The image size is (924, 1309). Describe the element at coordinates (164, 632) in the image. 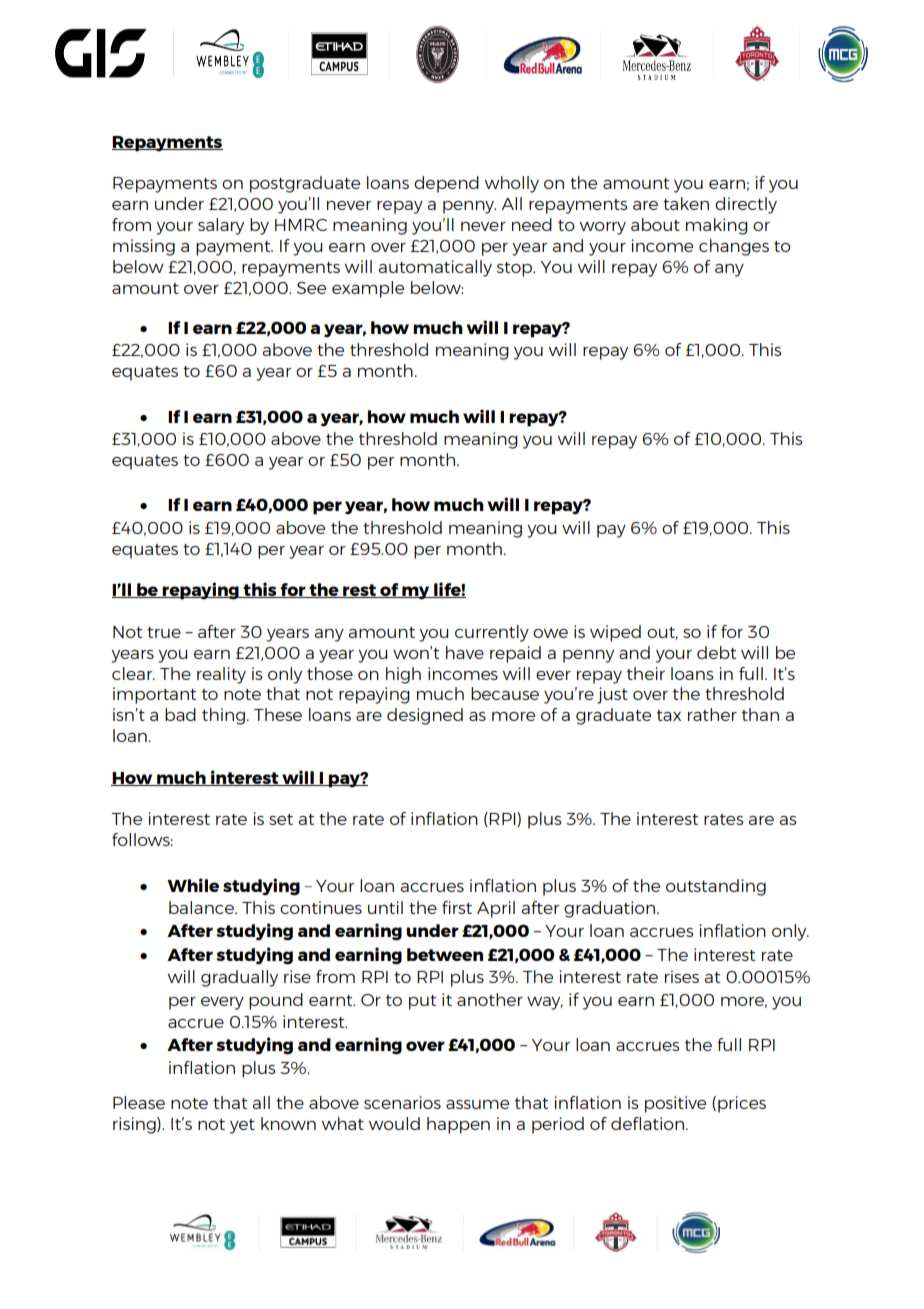

I see `true` at that location.
